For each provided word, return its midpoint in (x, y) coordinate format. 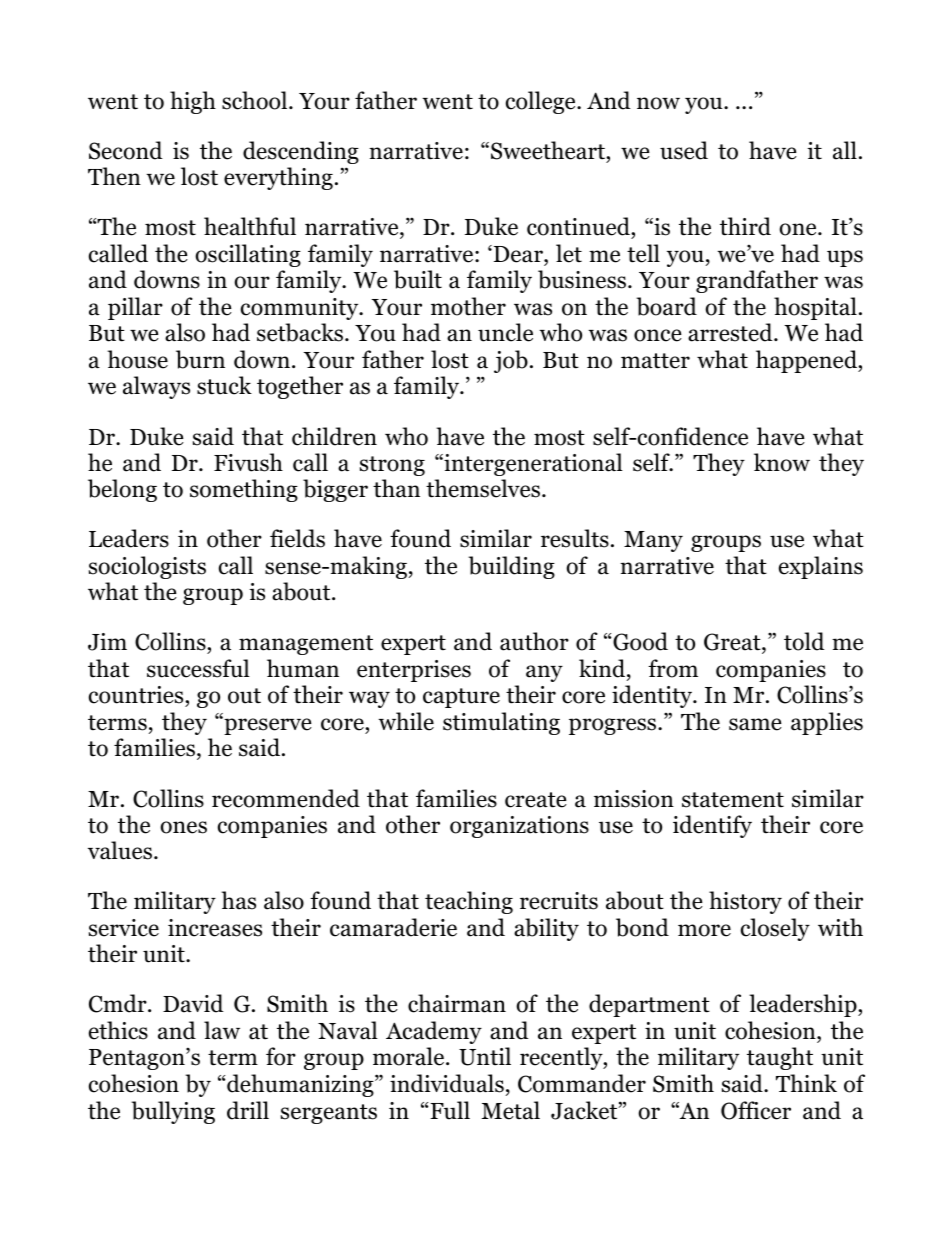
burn (200, 359)
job (511, 361)
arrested (731, 332)
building (511, 567)
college (542, 102)
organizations (519, 827)
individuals (447, 1083)
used (684, 150)
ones (183, 827)
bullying (173, 1112)
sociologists (147, 567)
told (804, 641)
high (193, 102)
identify (712, 826)
